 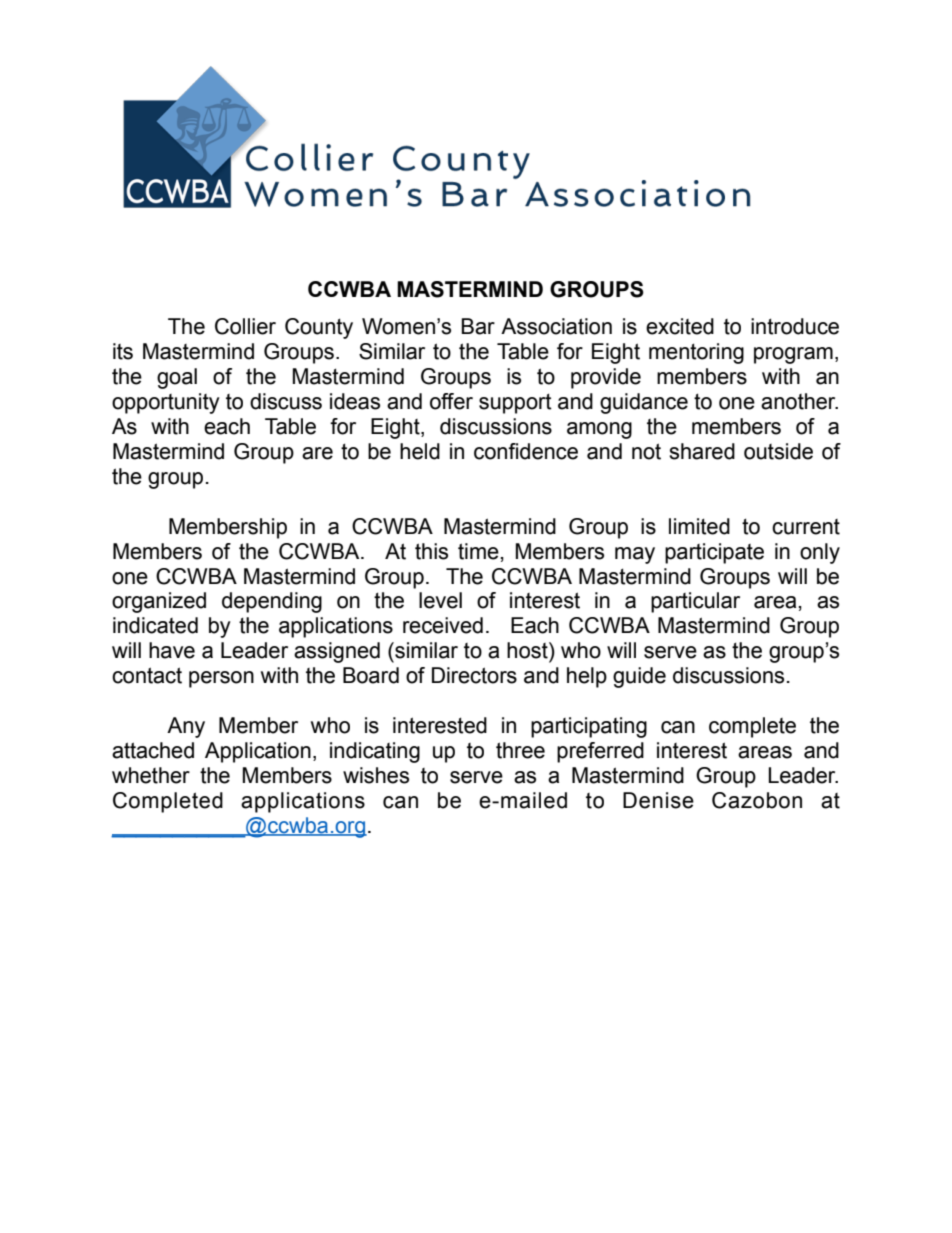 What do you see at coordinates (166, 403) in the screenshot?
I see `opportunity` at bounding box center [166, 403].
